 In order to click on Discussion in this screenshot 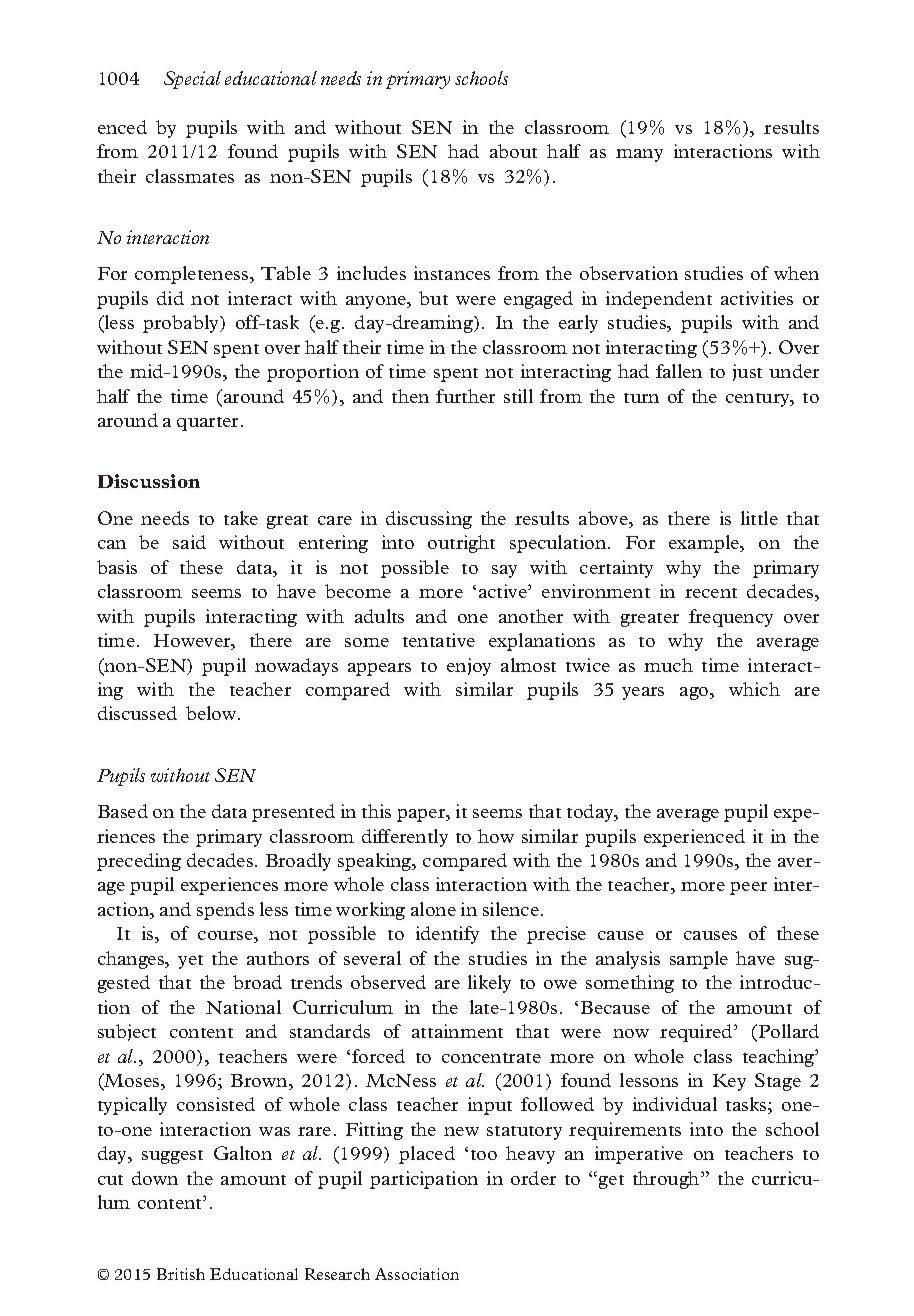, I will do `click(149, 481)`.
